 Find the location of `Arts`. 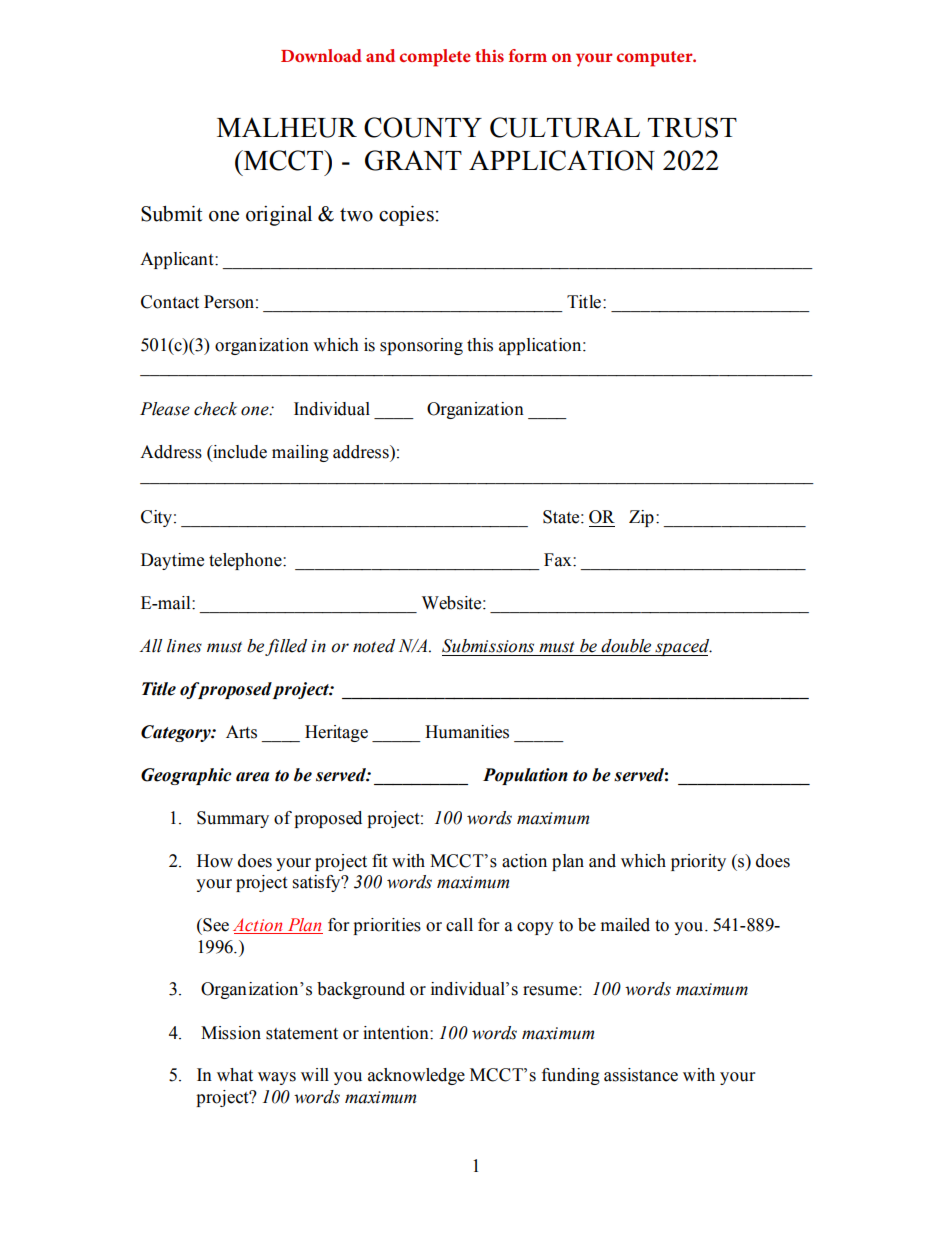

Arts is located at coordinates (241, 732).
